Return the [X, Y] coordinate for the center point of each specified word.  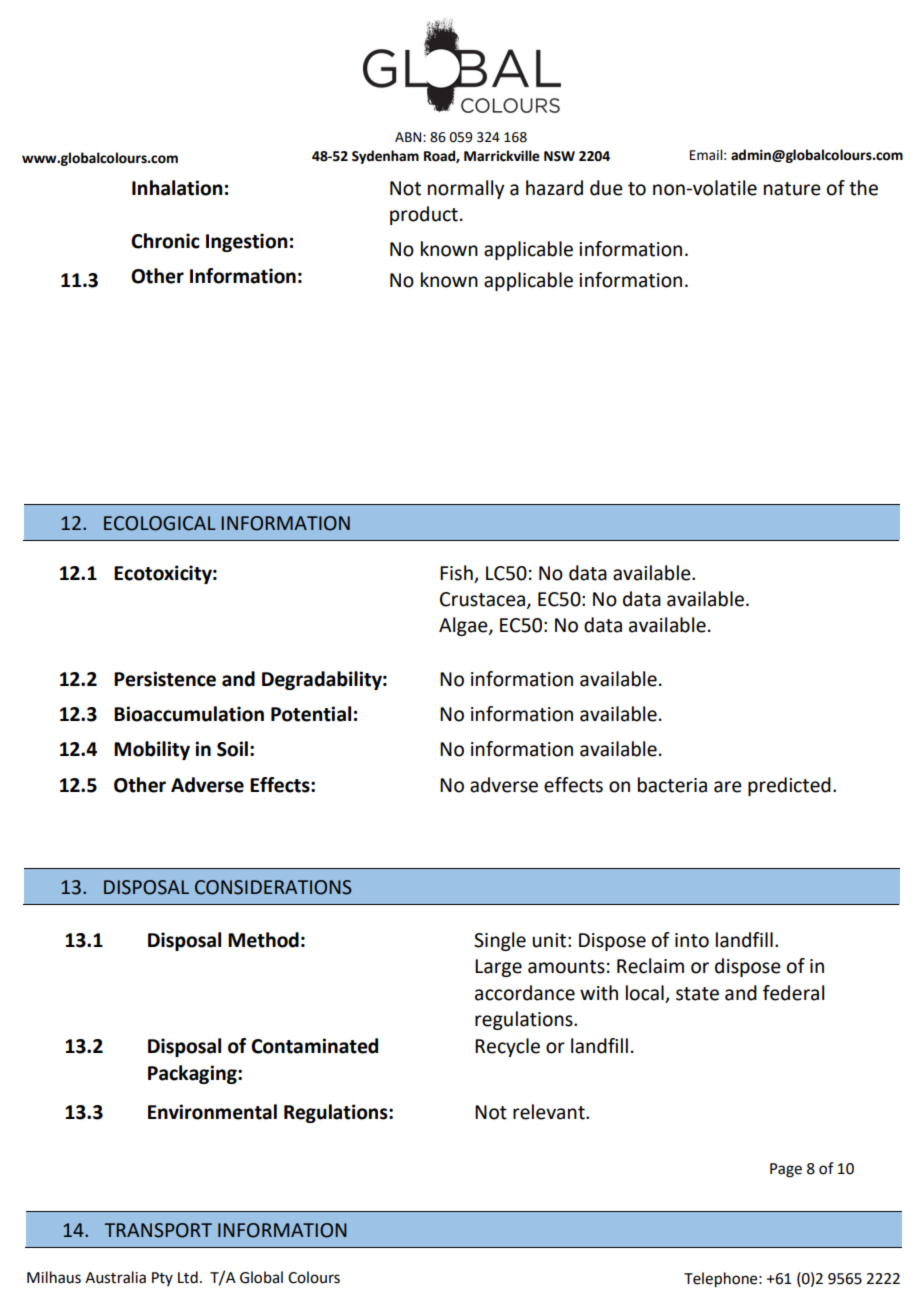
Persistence [165, 679]
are [728, 787]
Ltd [188, 1277]
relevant [550, 1112]
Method [263, 940]
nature [792, 189]
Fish [456, 573]
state [697, 994]
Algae [464, 626]
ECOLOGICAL [160, 523]
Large [498, 968]
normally [466, 189]
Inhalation [177, 188]
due [606, 188]
